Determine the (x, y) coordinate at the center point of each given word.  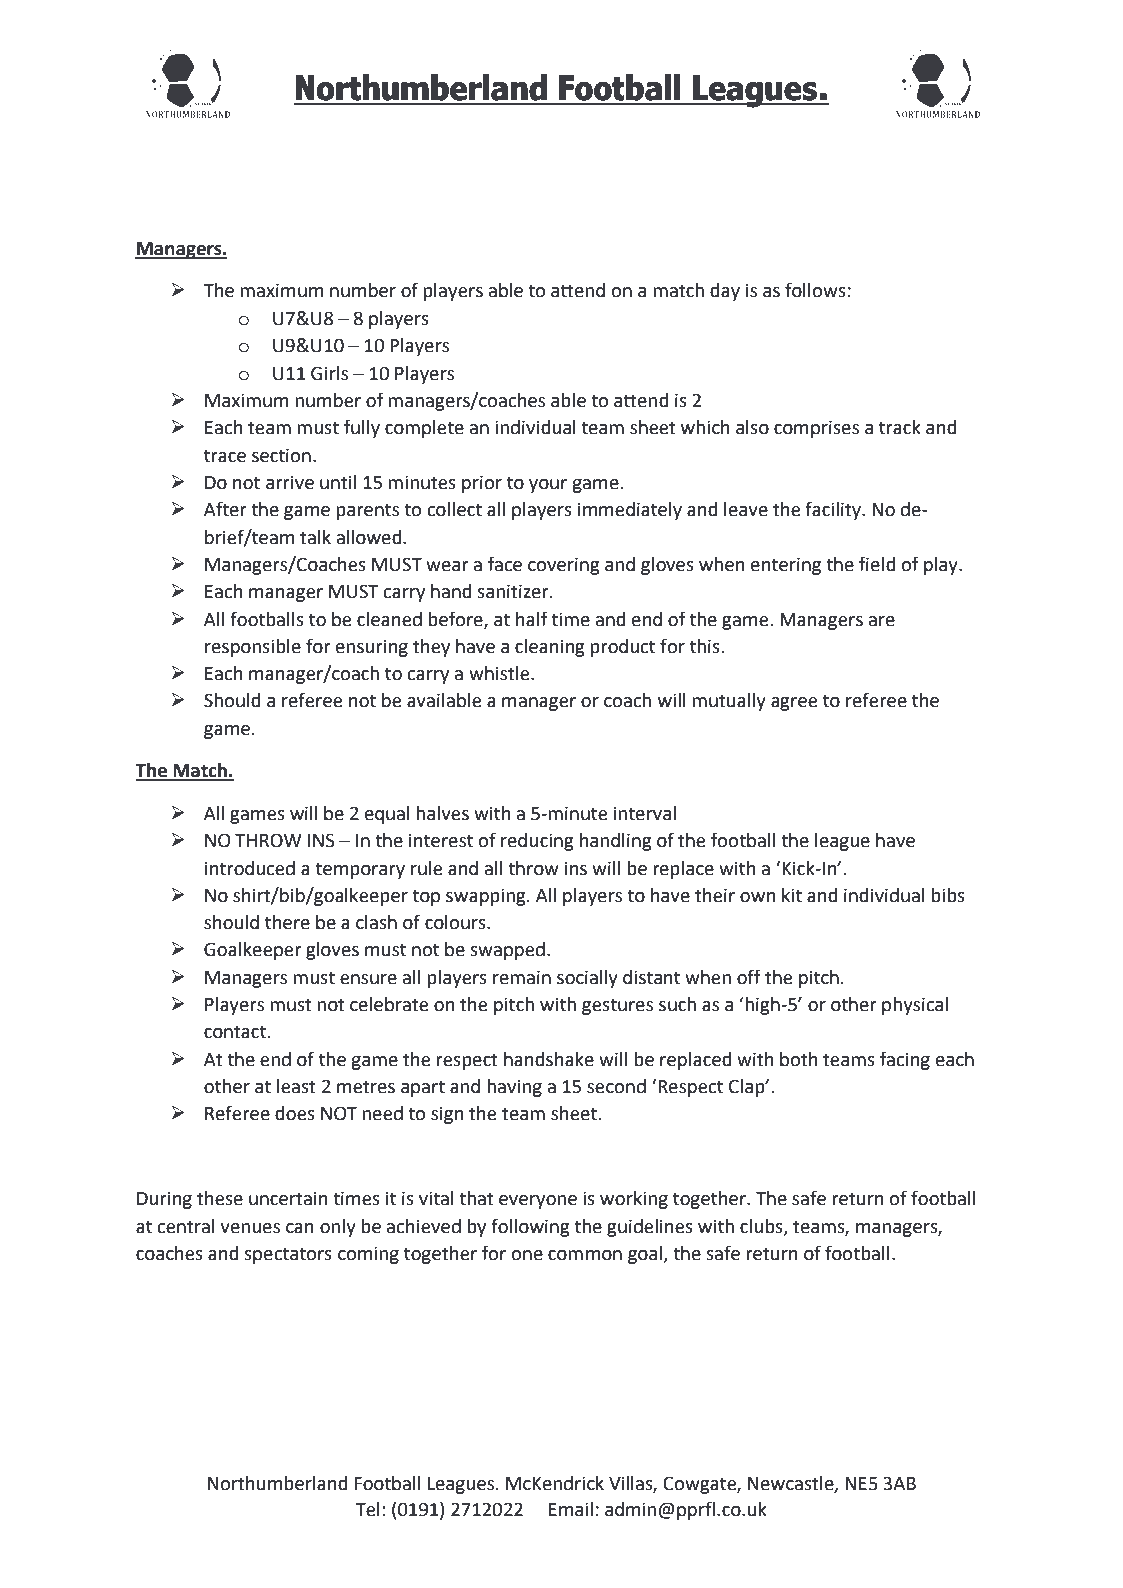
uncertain (288, 1198)
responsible (253, 648)
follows (815, 290)
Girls (329, 373)
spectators (288, 1255)
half (532, 619)
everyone (538, 1202)
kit (792, 895)
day (725, 292)
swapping (487, 897)
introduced (250, 868)
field (877, 564)
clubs (762, 1227)
